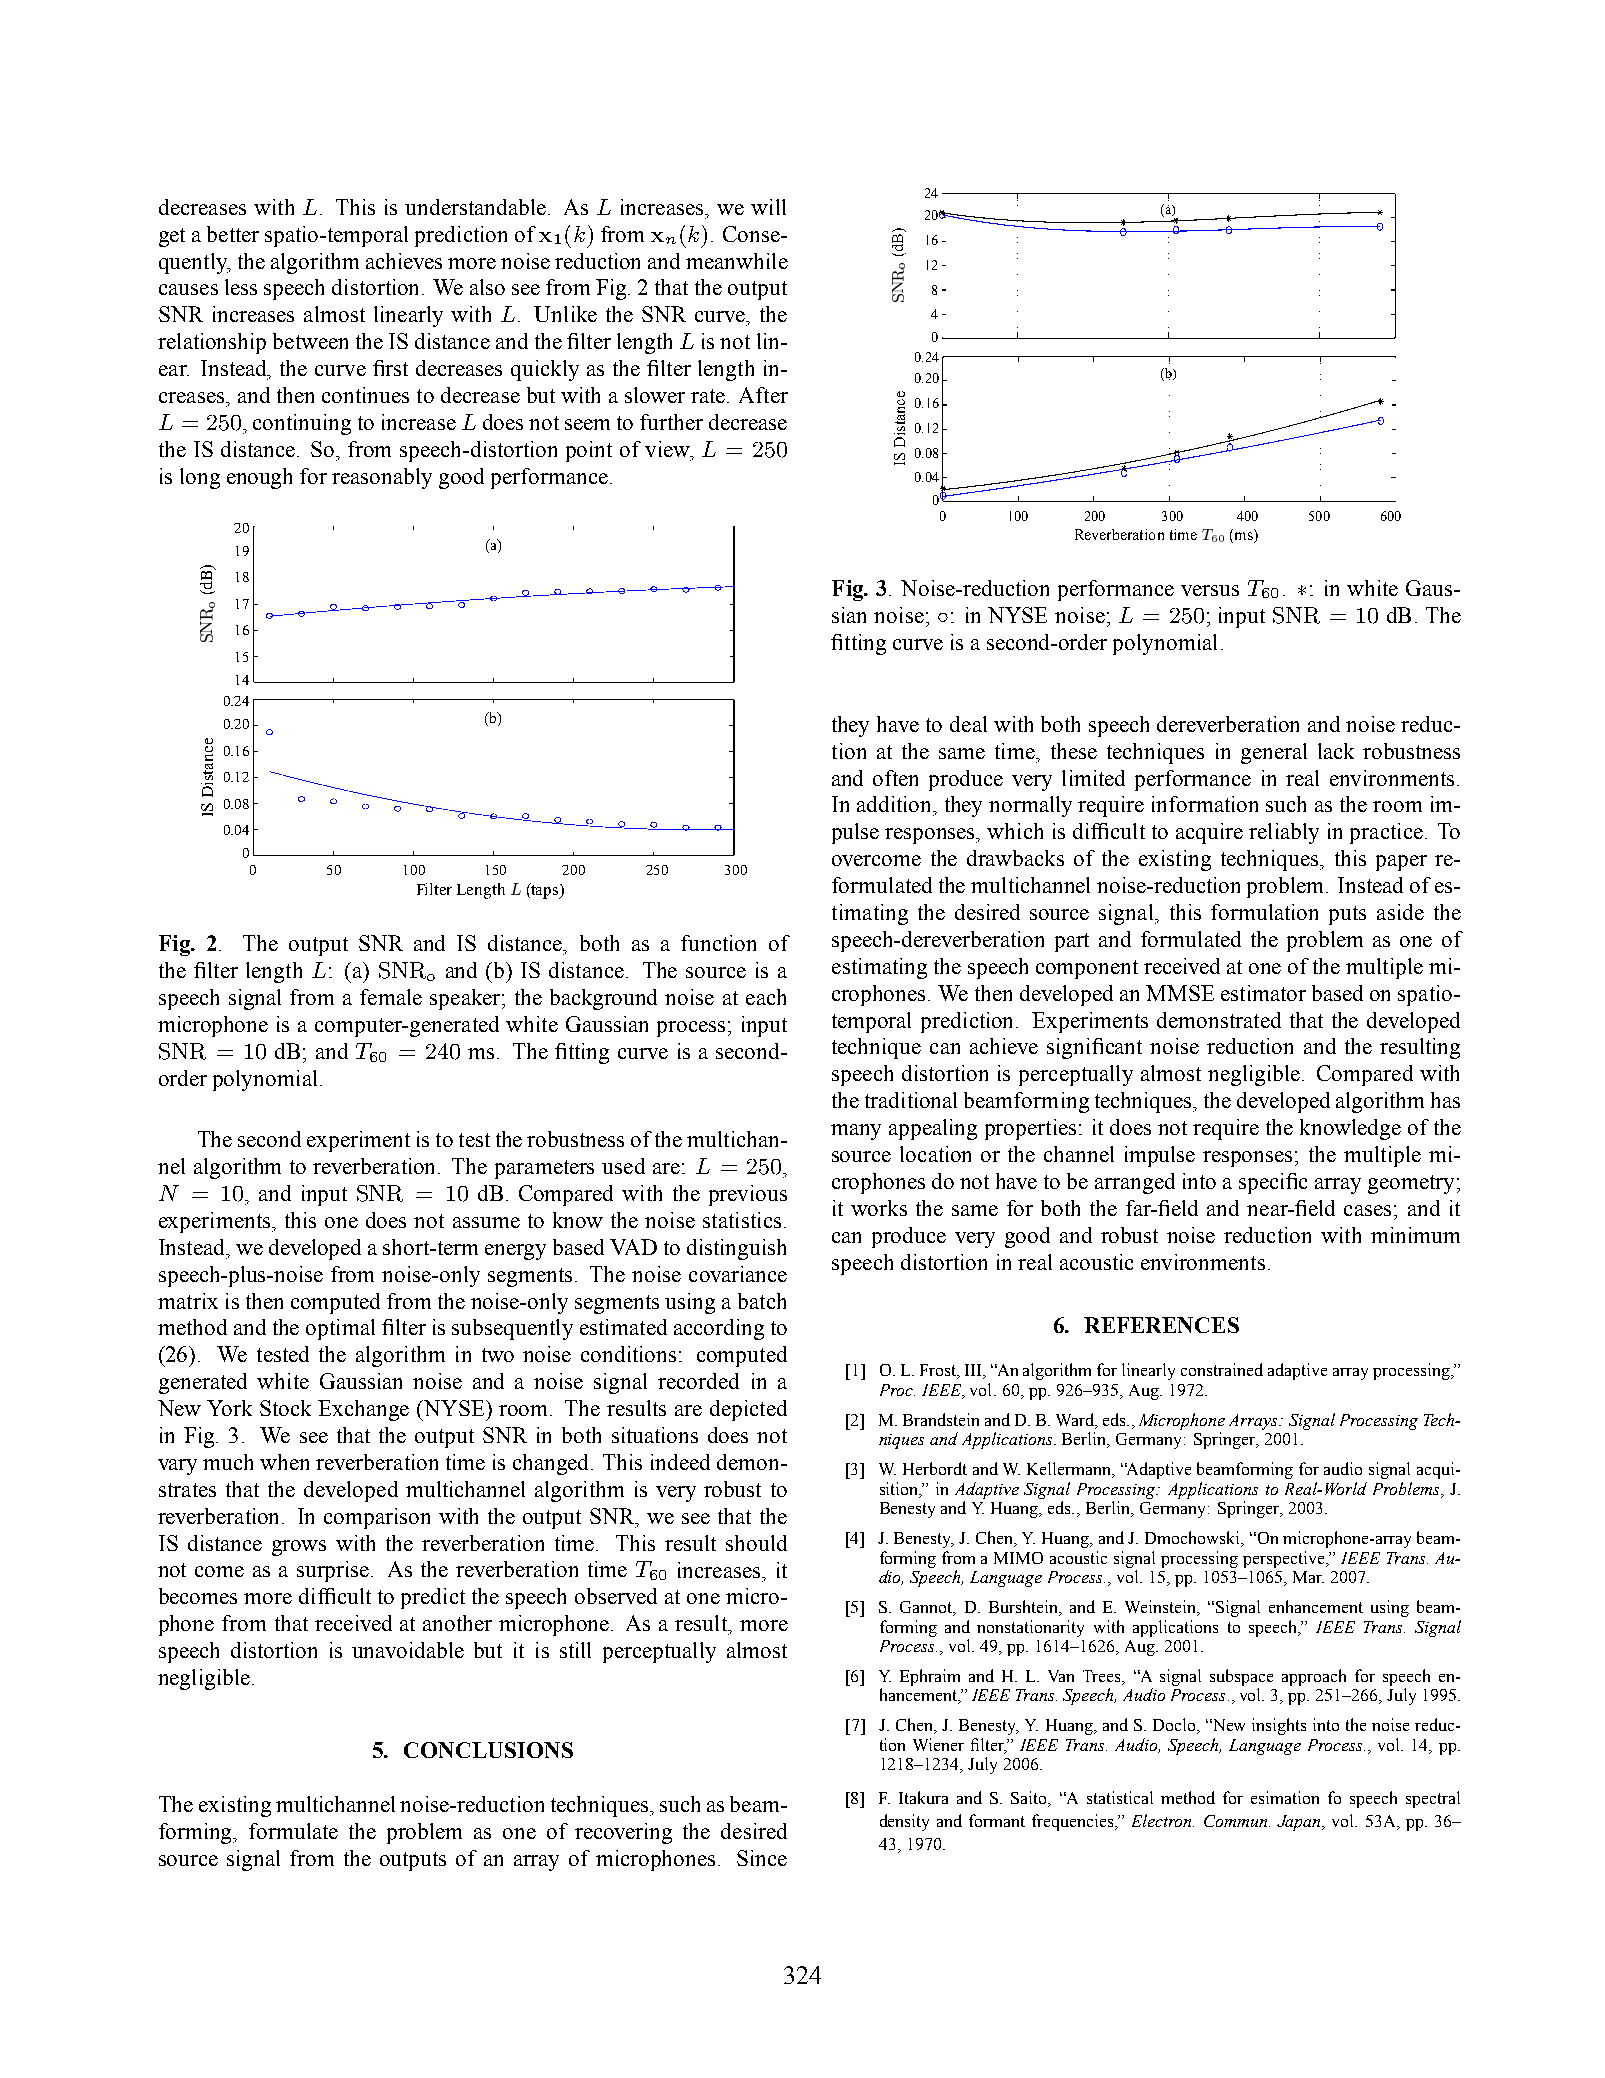  What do you see at coordinates (762, 1858) in the document?
I see `Since` at bounding box center [762, 1858].
